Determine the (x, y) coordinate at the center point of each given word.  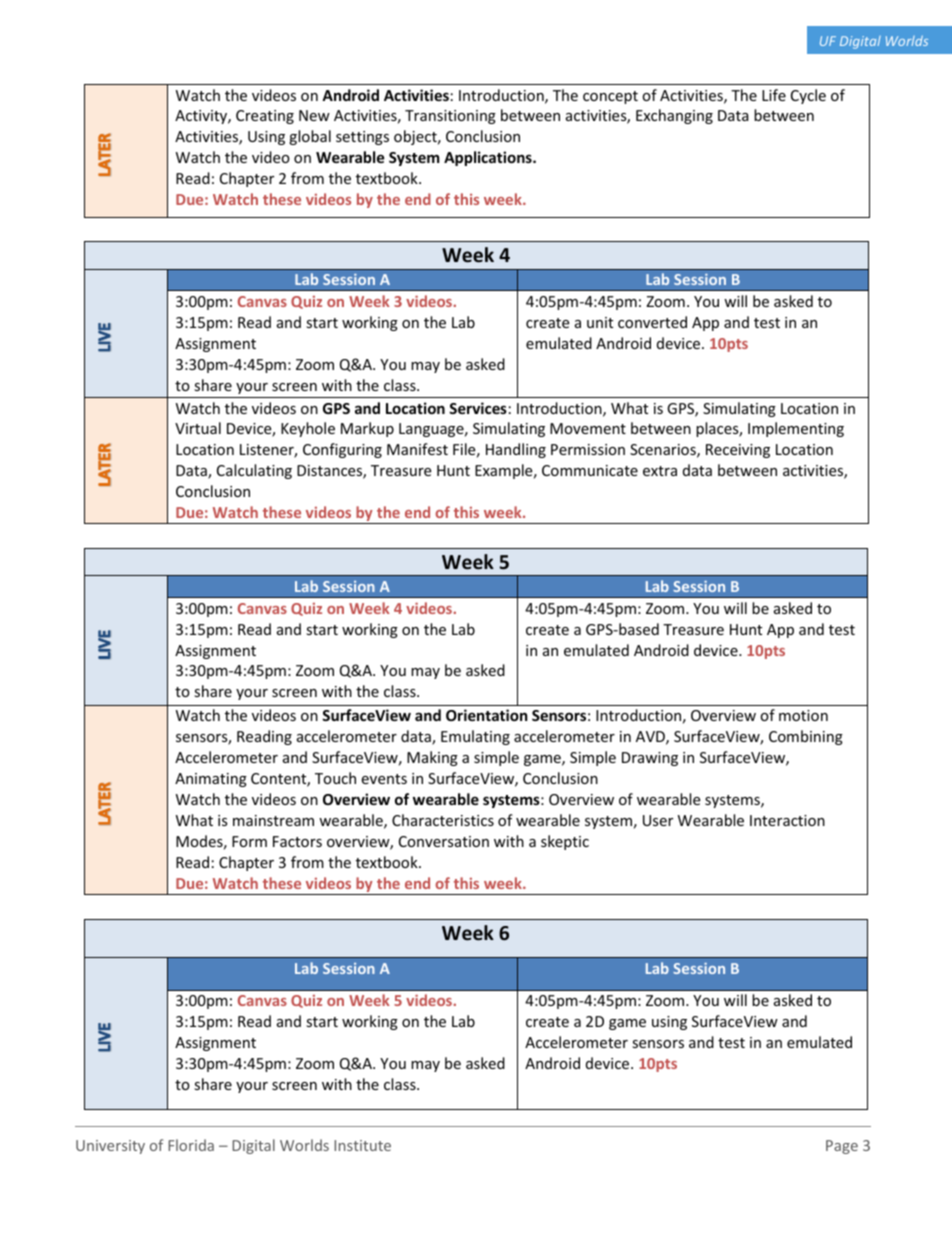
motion (803, 715)
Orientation (487, 715)
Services (478, 408)
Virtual (198, 428)
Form (249, 841)
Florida (191, 1145)
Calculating (254, 471)
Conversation (444, 841)
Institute (362, 1145)
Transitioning (450, 117)
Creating (265, 117)
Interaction (787, 820)
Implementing (796, 429)
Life (774, 95)
